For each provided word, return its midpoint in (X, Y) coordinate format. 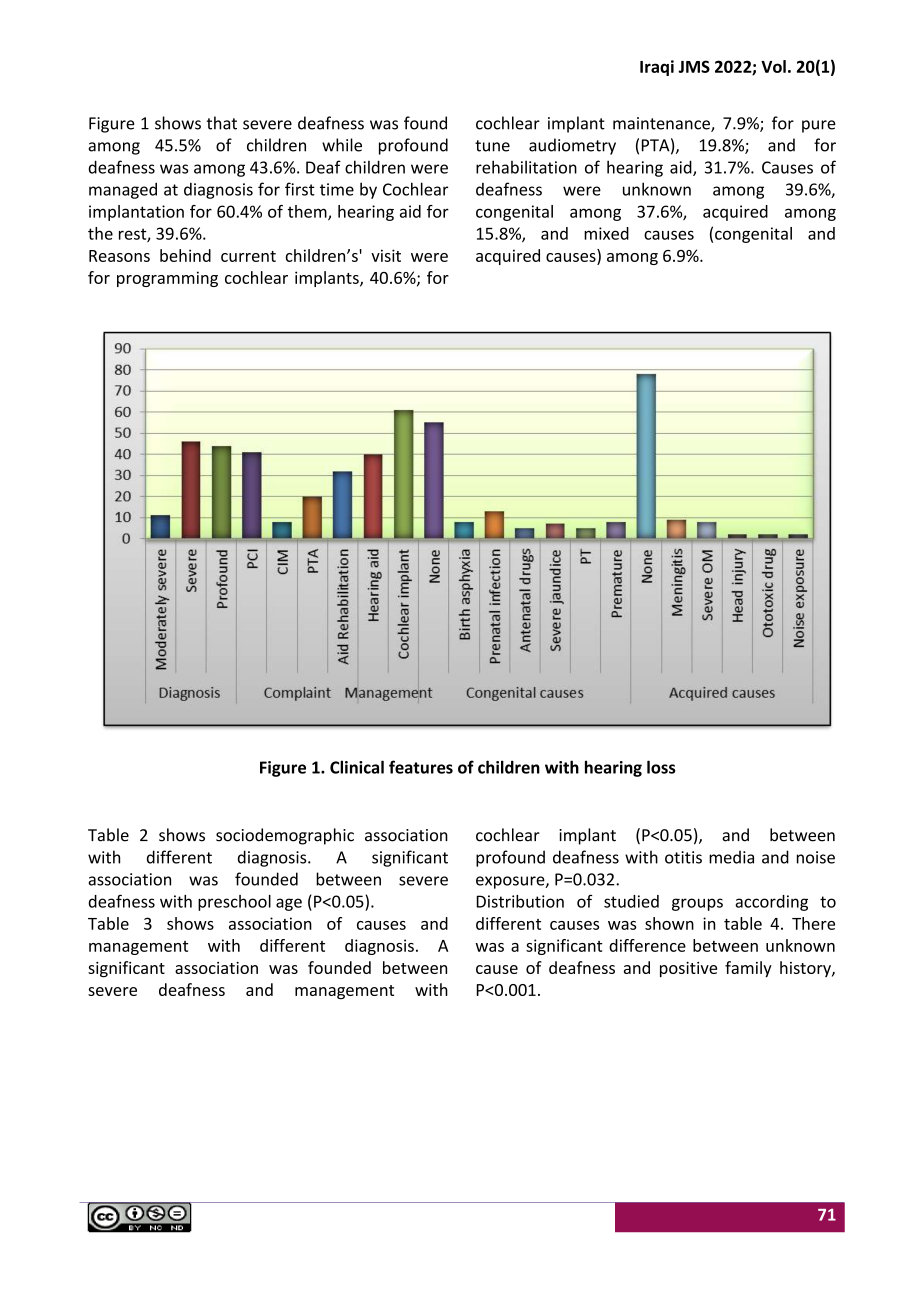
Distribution (520, 901)
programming (167, 279)
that (222, 123)
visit (386, 255)
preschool (234, 903)
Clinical (357, 767)
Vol (773, 66)
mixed (606, 233)
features (421, 767)
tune (492, 146)
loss (661, 767)
